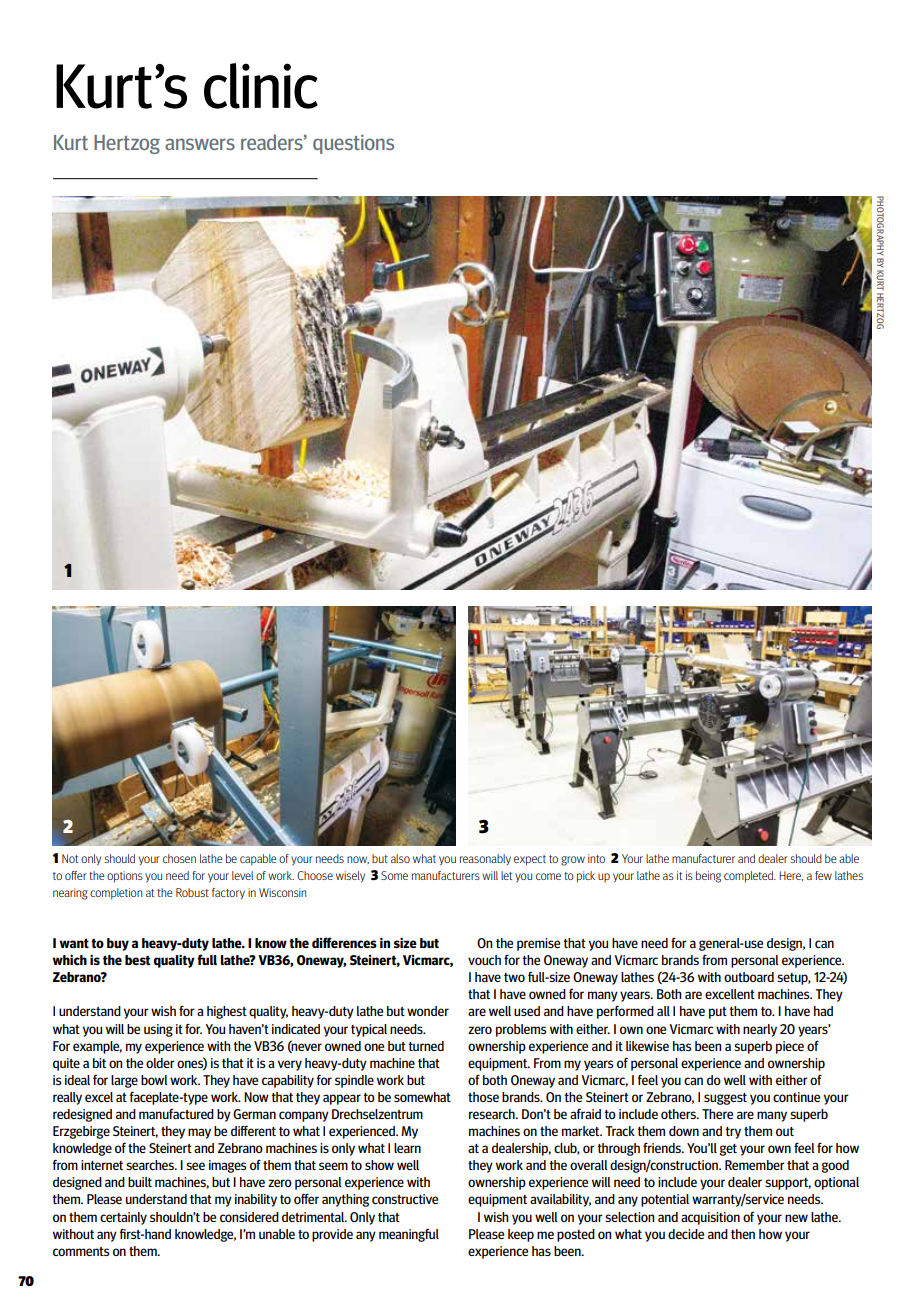  What do you see at coordinates (596, 858) in the document?
I see `into` at bounding box center [596, 858].
